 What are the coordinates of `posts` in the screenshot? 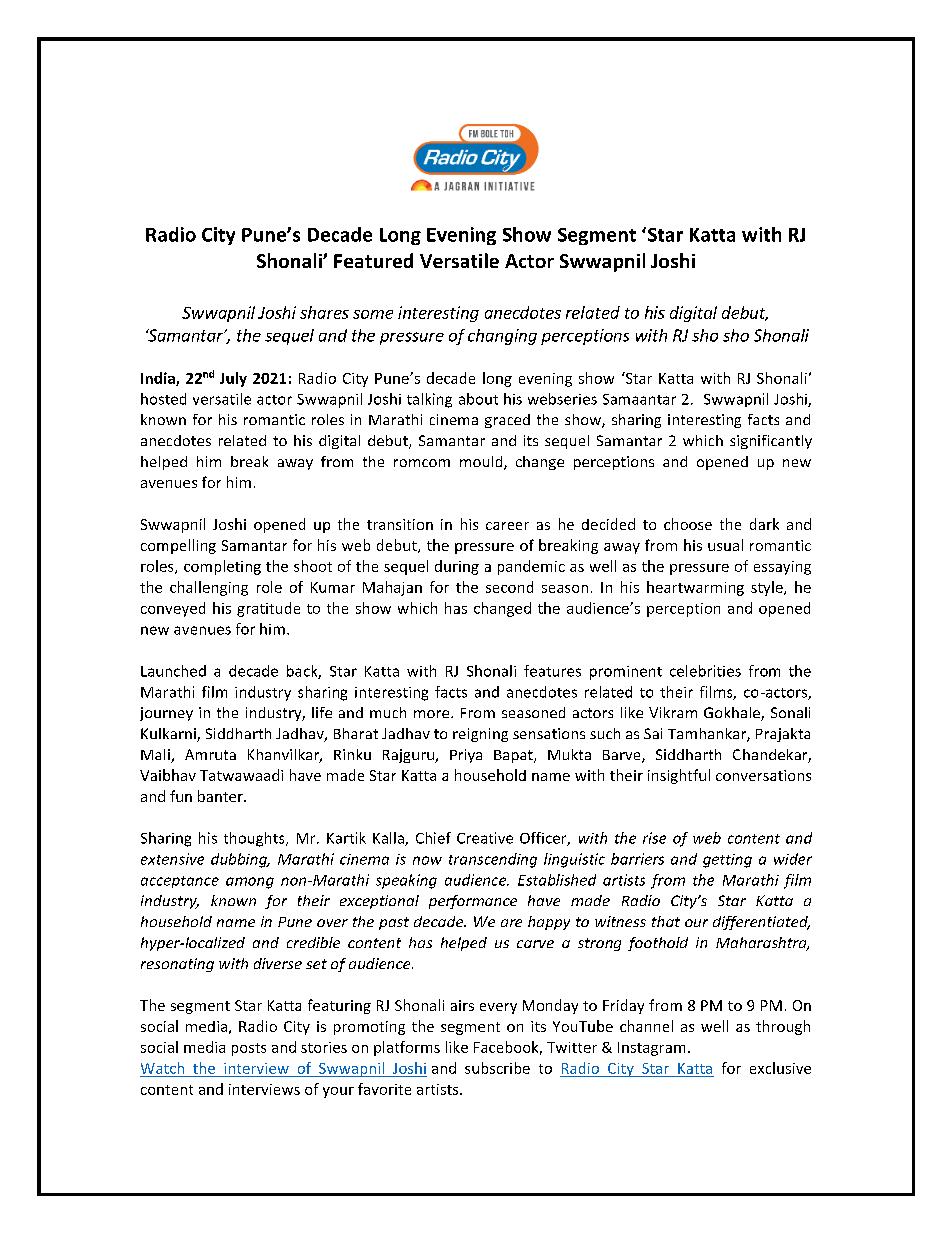 It's located at (249, 1049).
